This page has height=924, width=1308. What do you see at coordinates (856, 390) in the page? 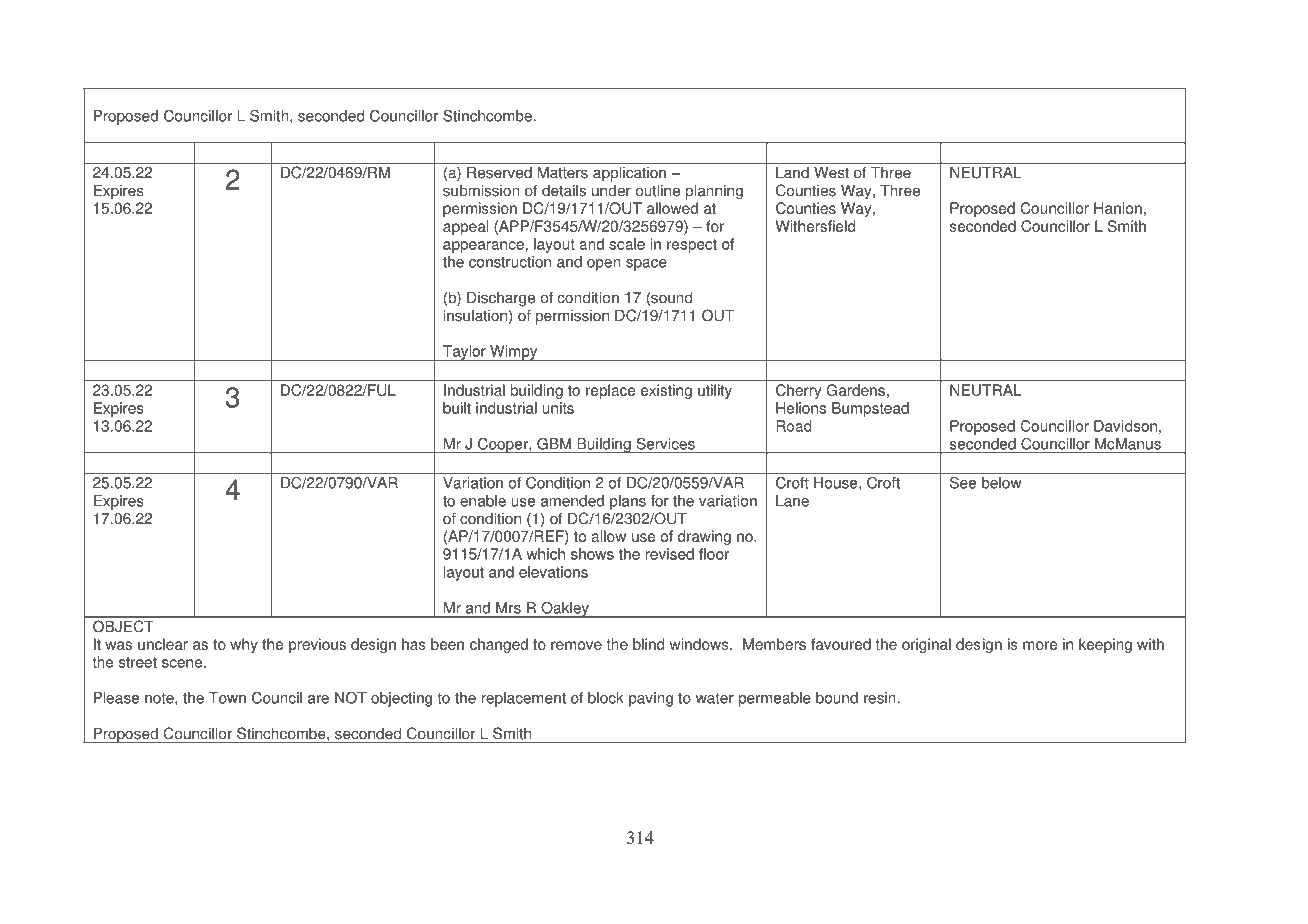
I see `Gardens` at bounding box center [856, 390].
